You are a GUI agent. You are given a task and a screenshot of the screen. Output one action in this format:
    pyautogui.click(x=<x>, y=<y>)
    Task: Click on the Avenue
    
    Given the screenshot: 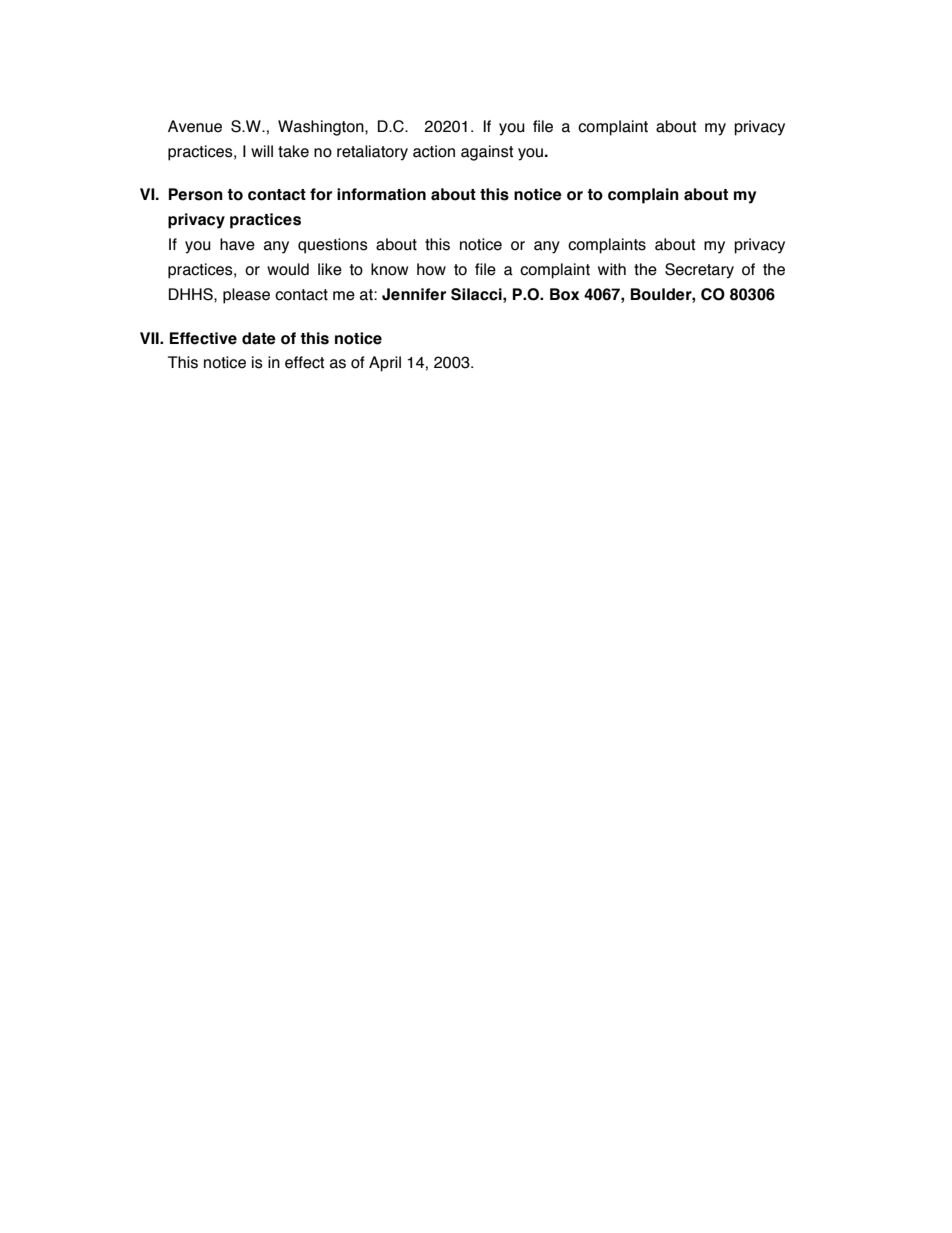 What is the action you would take?
    pyautogui.click(x=195, y=126)
